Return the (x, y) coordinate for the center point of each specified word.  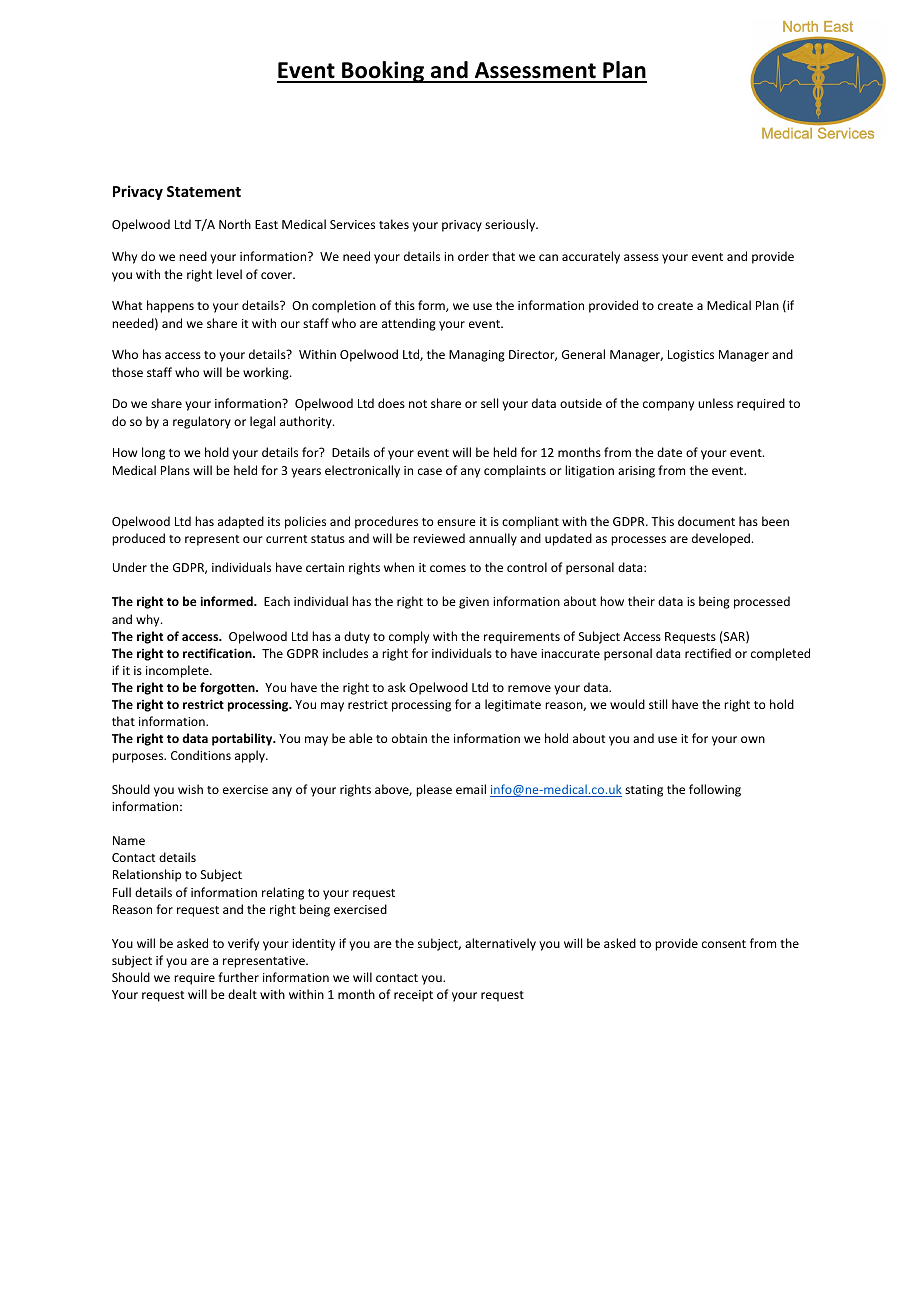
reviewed (439, 538)
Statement (204, 191)
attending (409, 324)
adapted (241, 522)
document (706, 521)
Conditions (201, 755)
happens (170, 306)
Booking (383, 72)
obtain (409, 738)
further (238, 977)
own (753, 739)
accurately (591, 257)
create (675, 306)
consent (724, 944)
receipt (413, 996)
